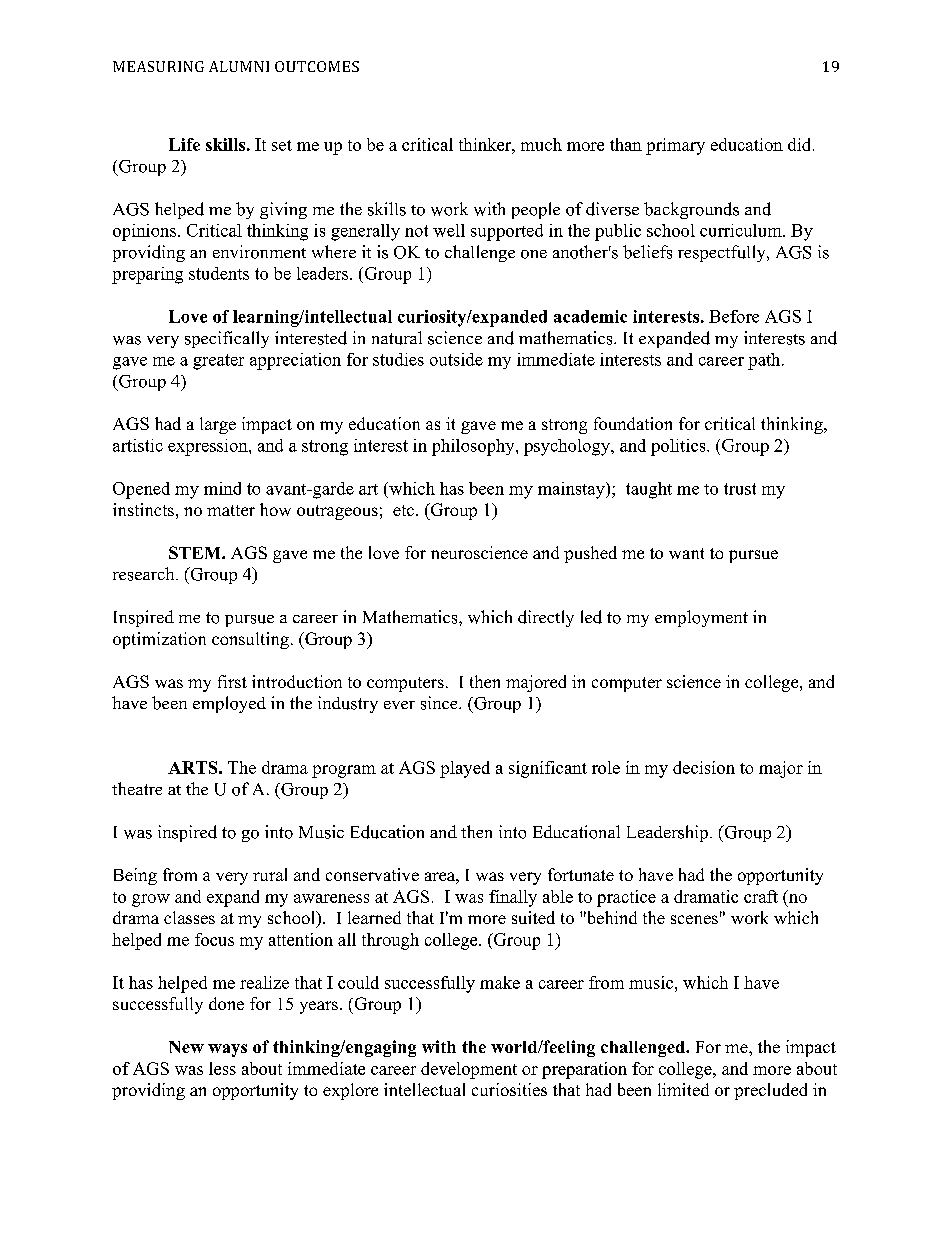 The height and width of the document is (1233, 952). Describe the element at coordinates (222, 1068) in the document. I see `less` at that location.
